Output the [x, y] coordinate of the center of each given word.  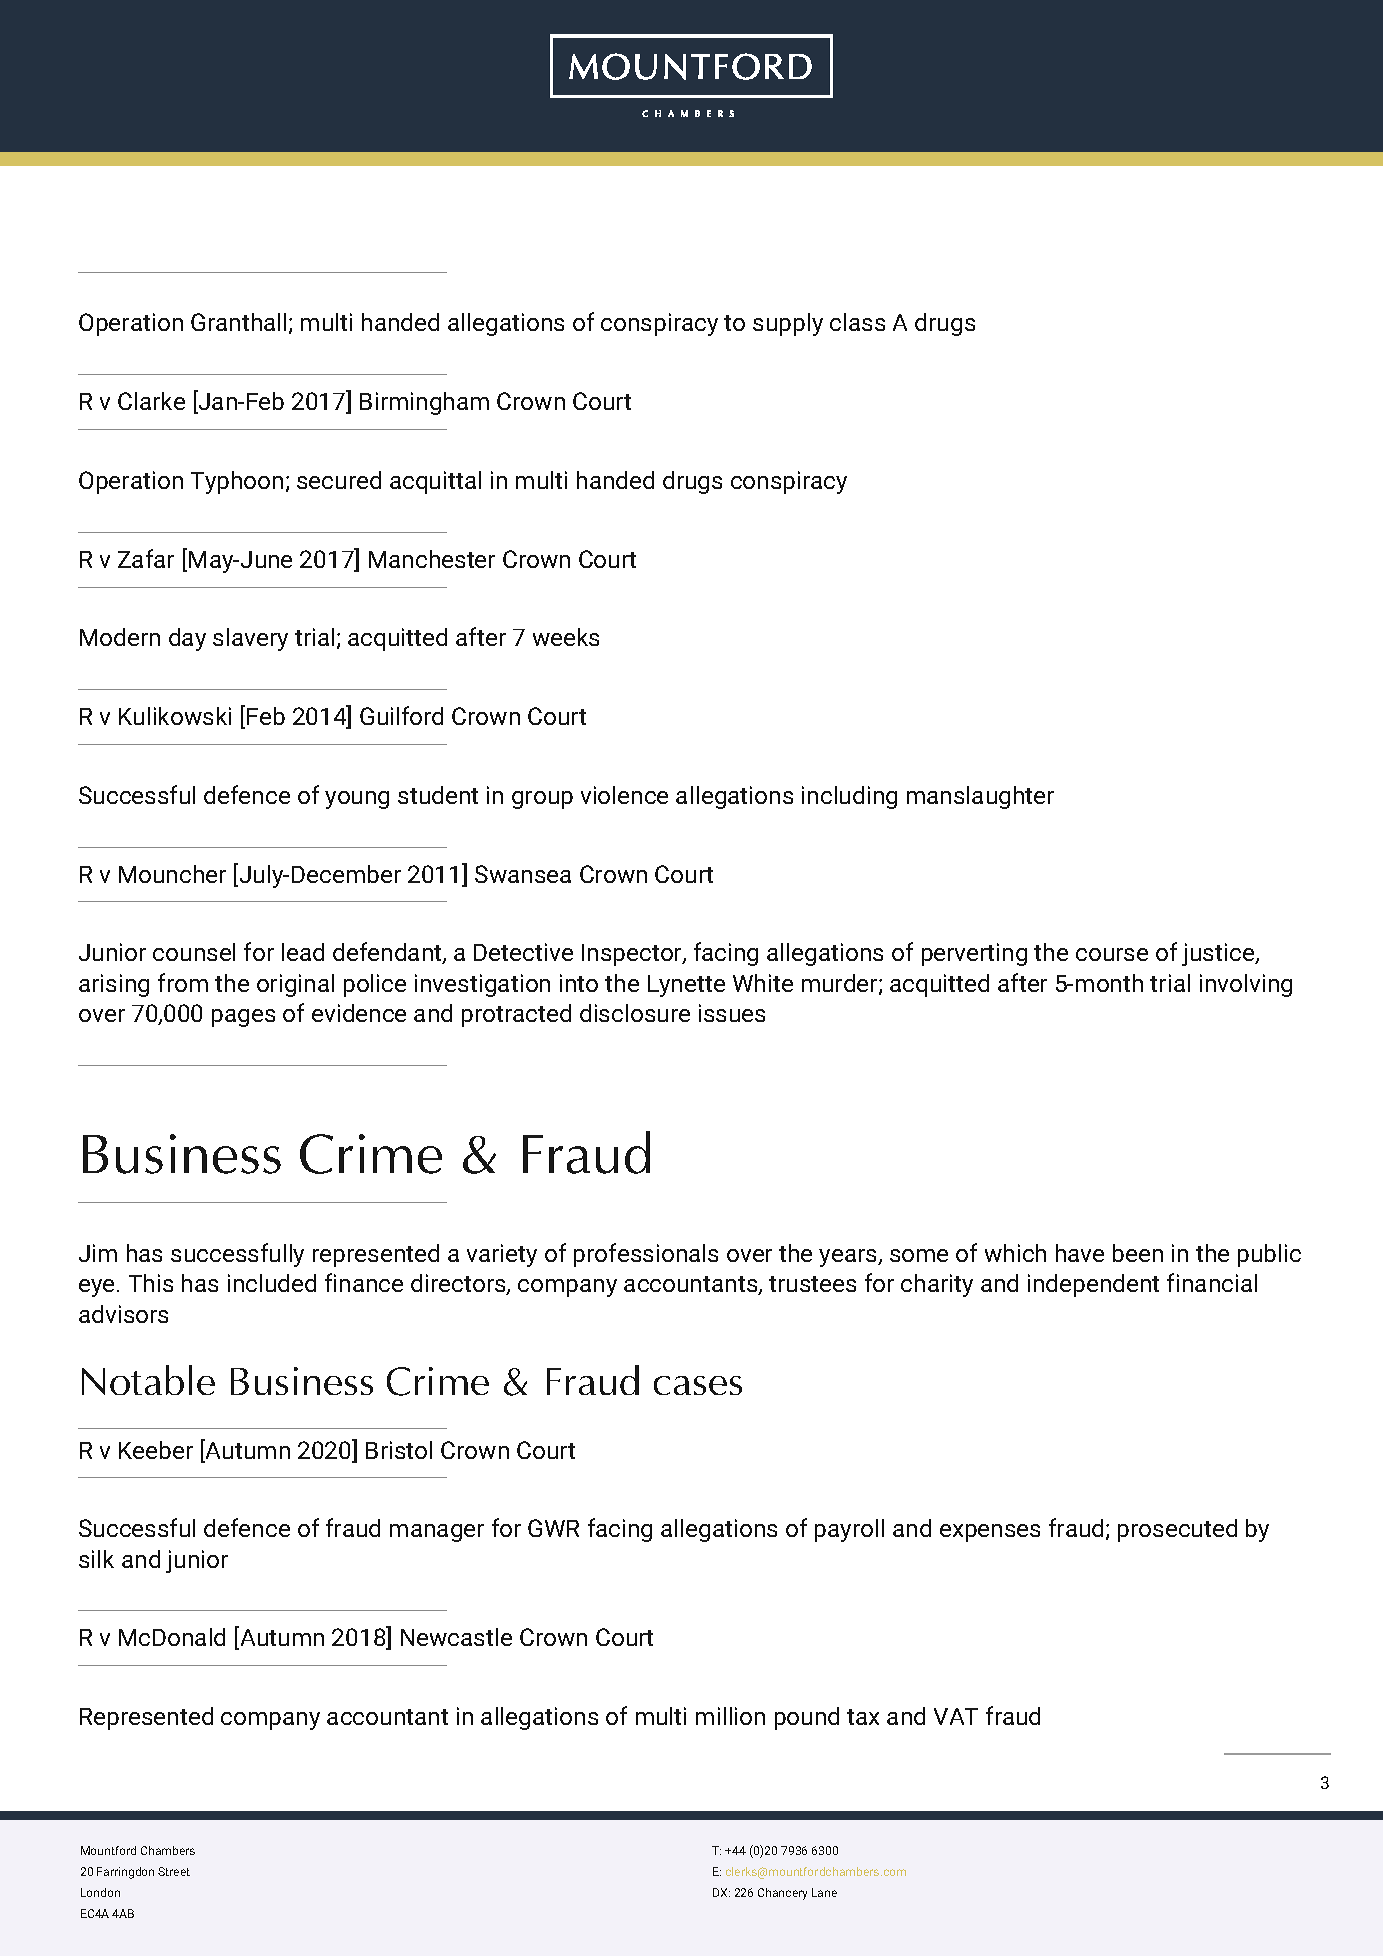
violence [624, 795]
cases [698, 1385]
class [857, 322]
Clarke [151, 401]
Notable [148, 1380]
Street [174, 1871]
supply [788, 324]
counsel [194, 952]
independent [1093, 1285]
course [1112, 954]
